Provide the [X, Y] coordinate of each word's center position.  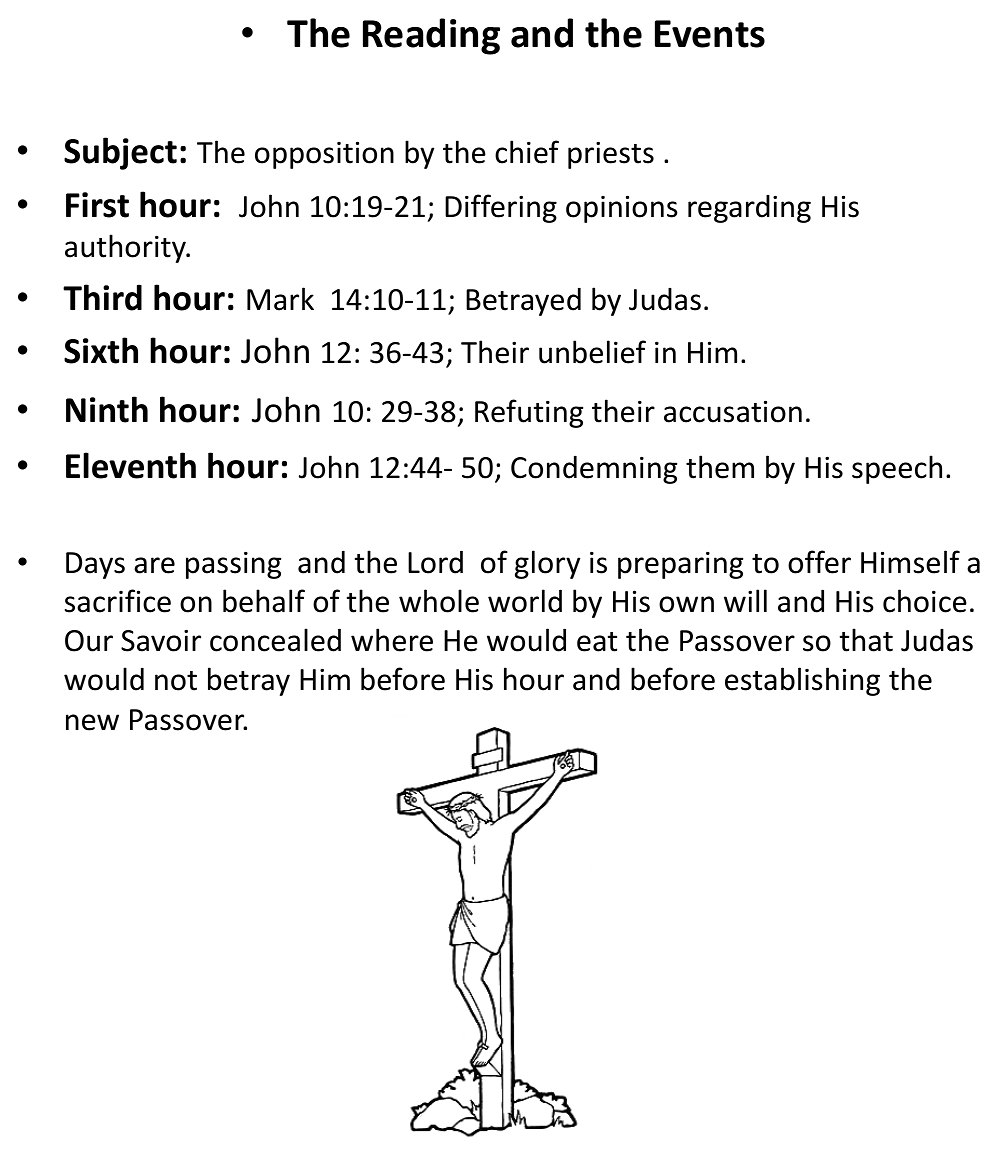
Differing [501, 208]
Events [710, 34]
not [176, 681]
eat [597, 642]
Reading [431, 36]
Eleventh [131, 465]
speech [897, 469]
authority [126, 248]
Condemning [594, 469]
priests [611, 155]
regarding [749, 209]
